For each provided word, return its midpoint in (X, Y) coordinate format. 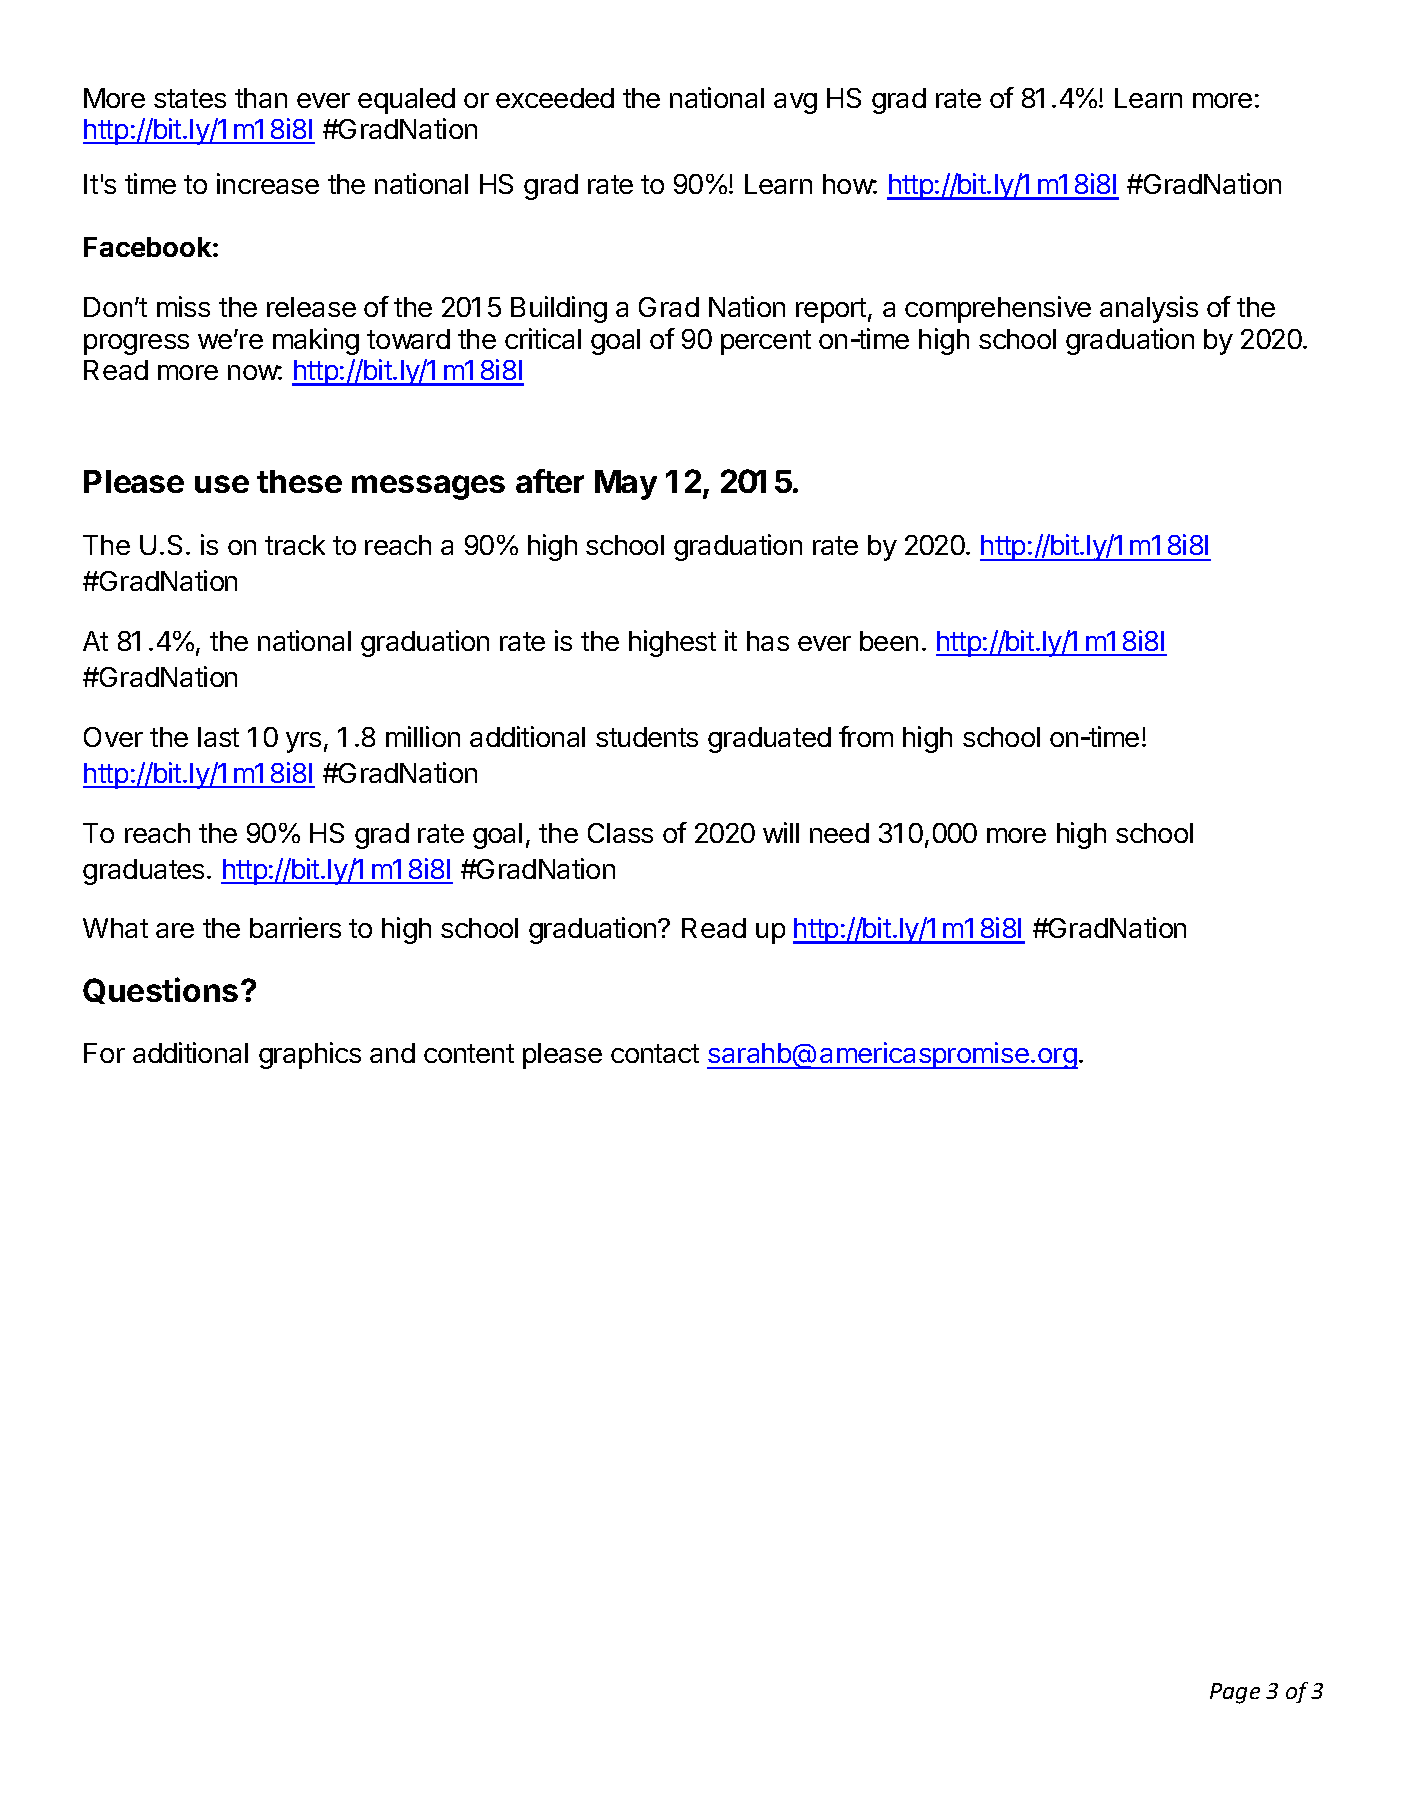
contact (655, 1053)
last (218, 737)
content (469, 1053)
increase (268, 183)
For (104, 1053)
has (768, 641)
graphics (310, 1055)
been (889, 641)
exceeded (555, 98)
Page (1235, 1693)
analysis (1149, 309)
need (839, 833)
